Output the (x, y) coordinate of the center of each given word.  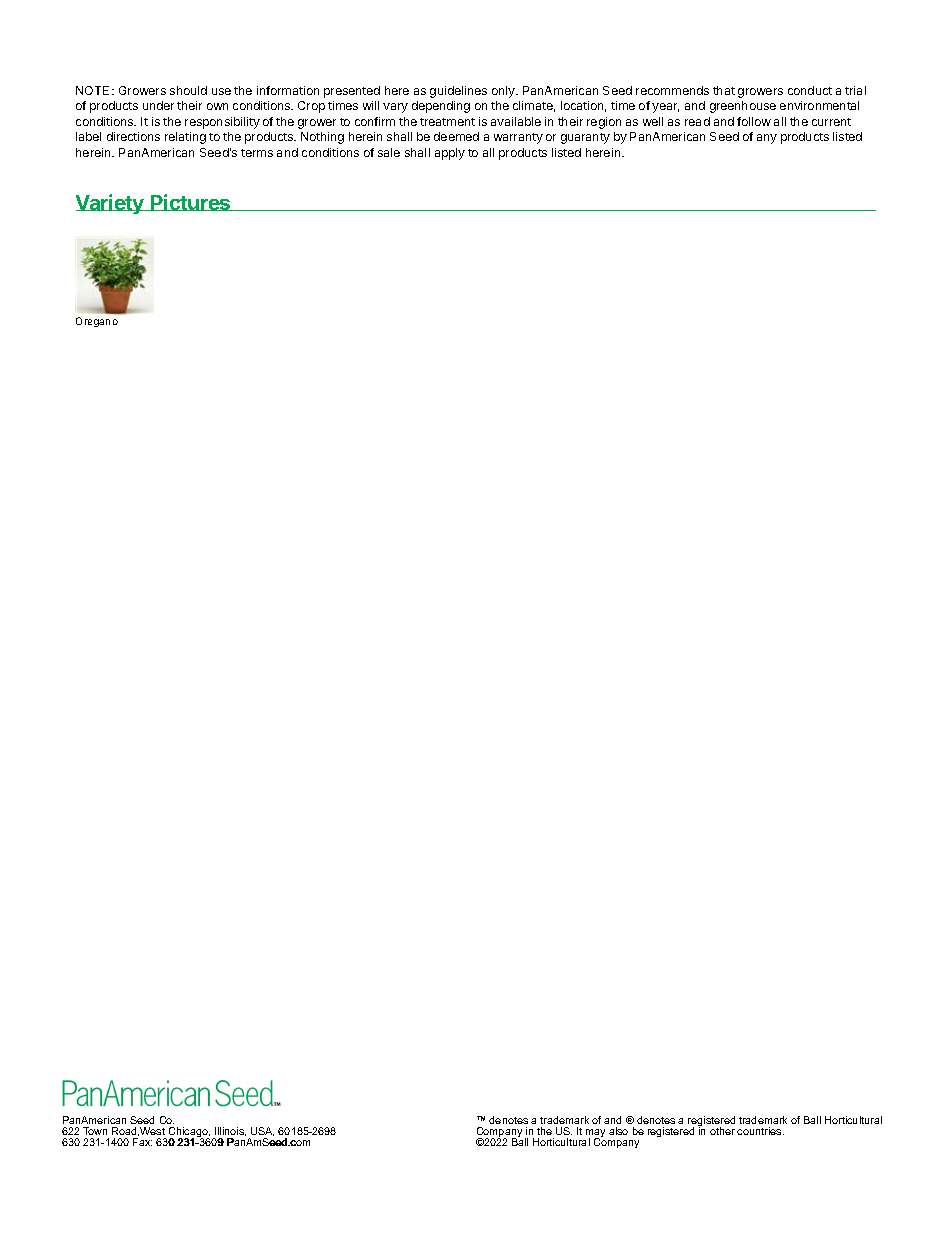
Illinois (230, 1131)
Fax (142, 1142)
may (594, 1135)
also (618, 1131)
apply (450, 154)
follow (754, 121)
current (831, 122)
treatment (447, 122)
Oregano (97, 322)
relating (185, 138)
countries (760, 1131)
